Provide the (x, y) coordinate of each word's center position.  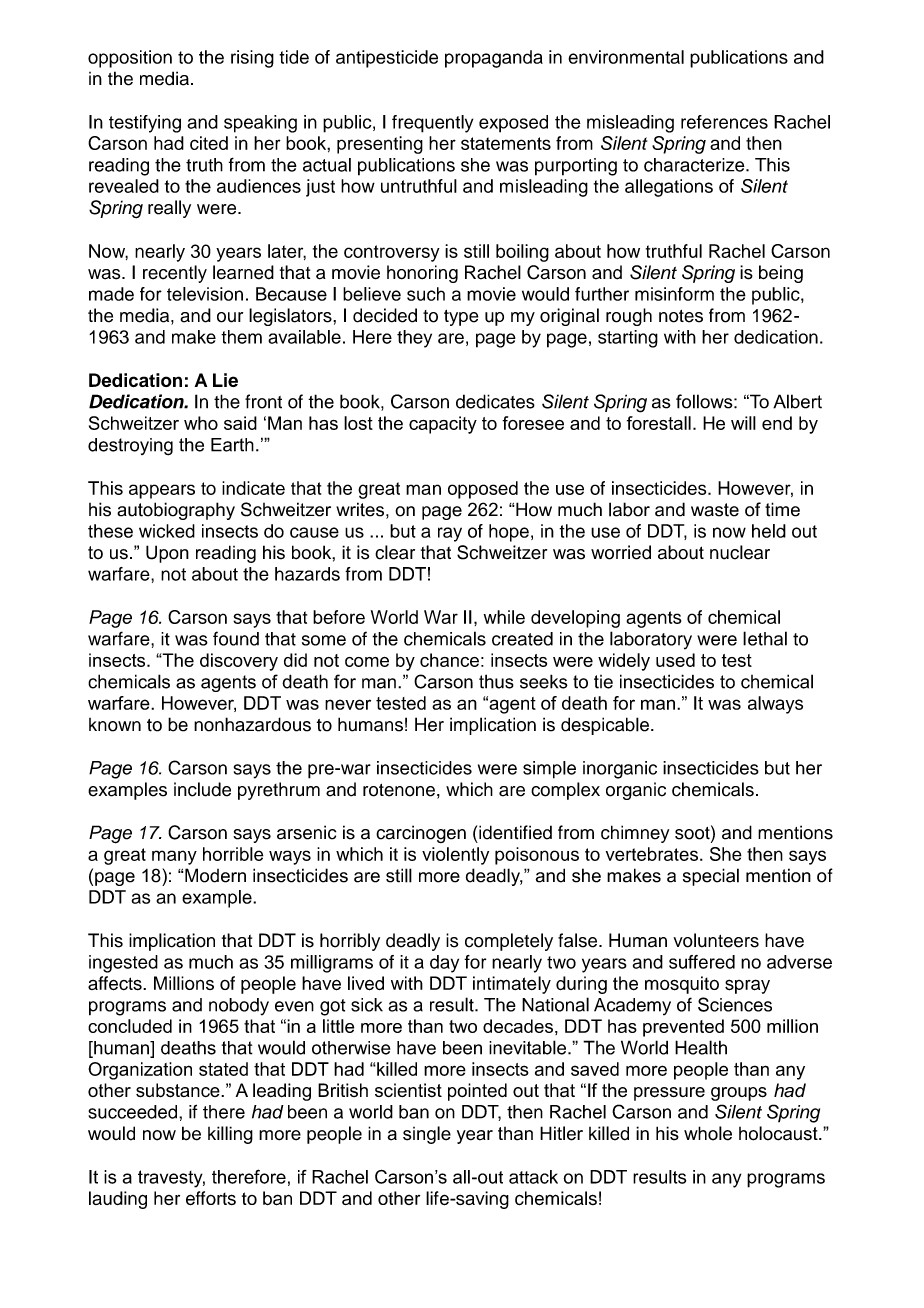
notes (681, 316)
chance (449, 660)
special (711, 877)
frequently (432, 124)
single (427, 1135)
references (724, 122)
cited (209, 143)
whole (708, 1133)
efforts (211, 1198)
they (414, 339)
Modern (215, 875)
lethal (765, 638)
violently (455, 856)
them (241, 337)
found (236, 638)
